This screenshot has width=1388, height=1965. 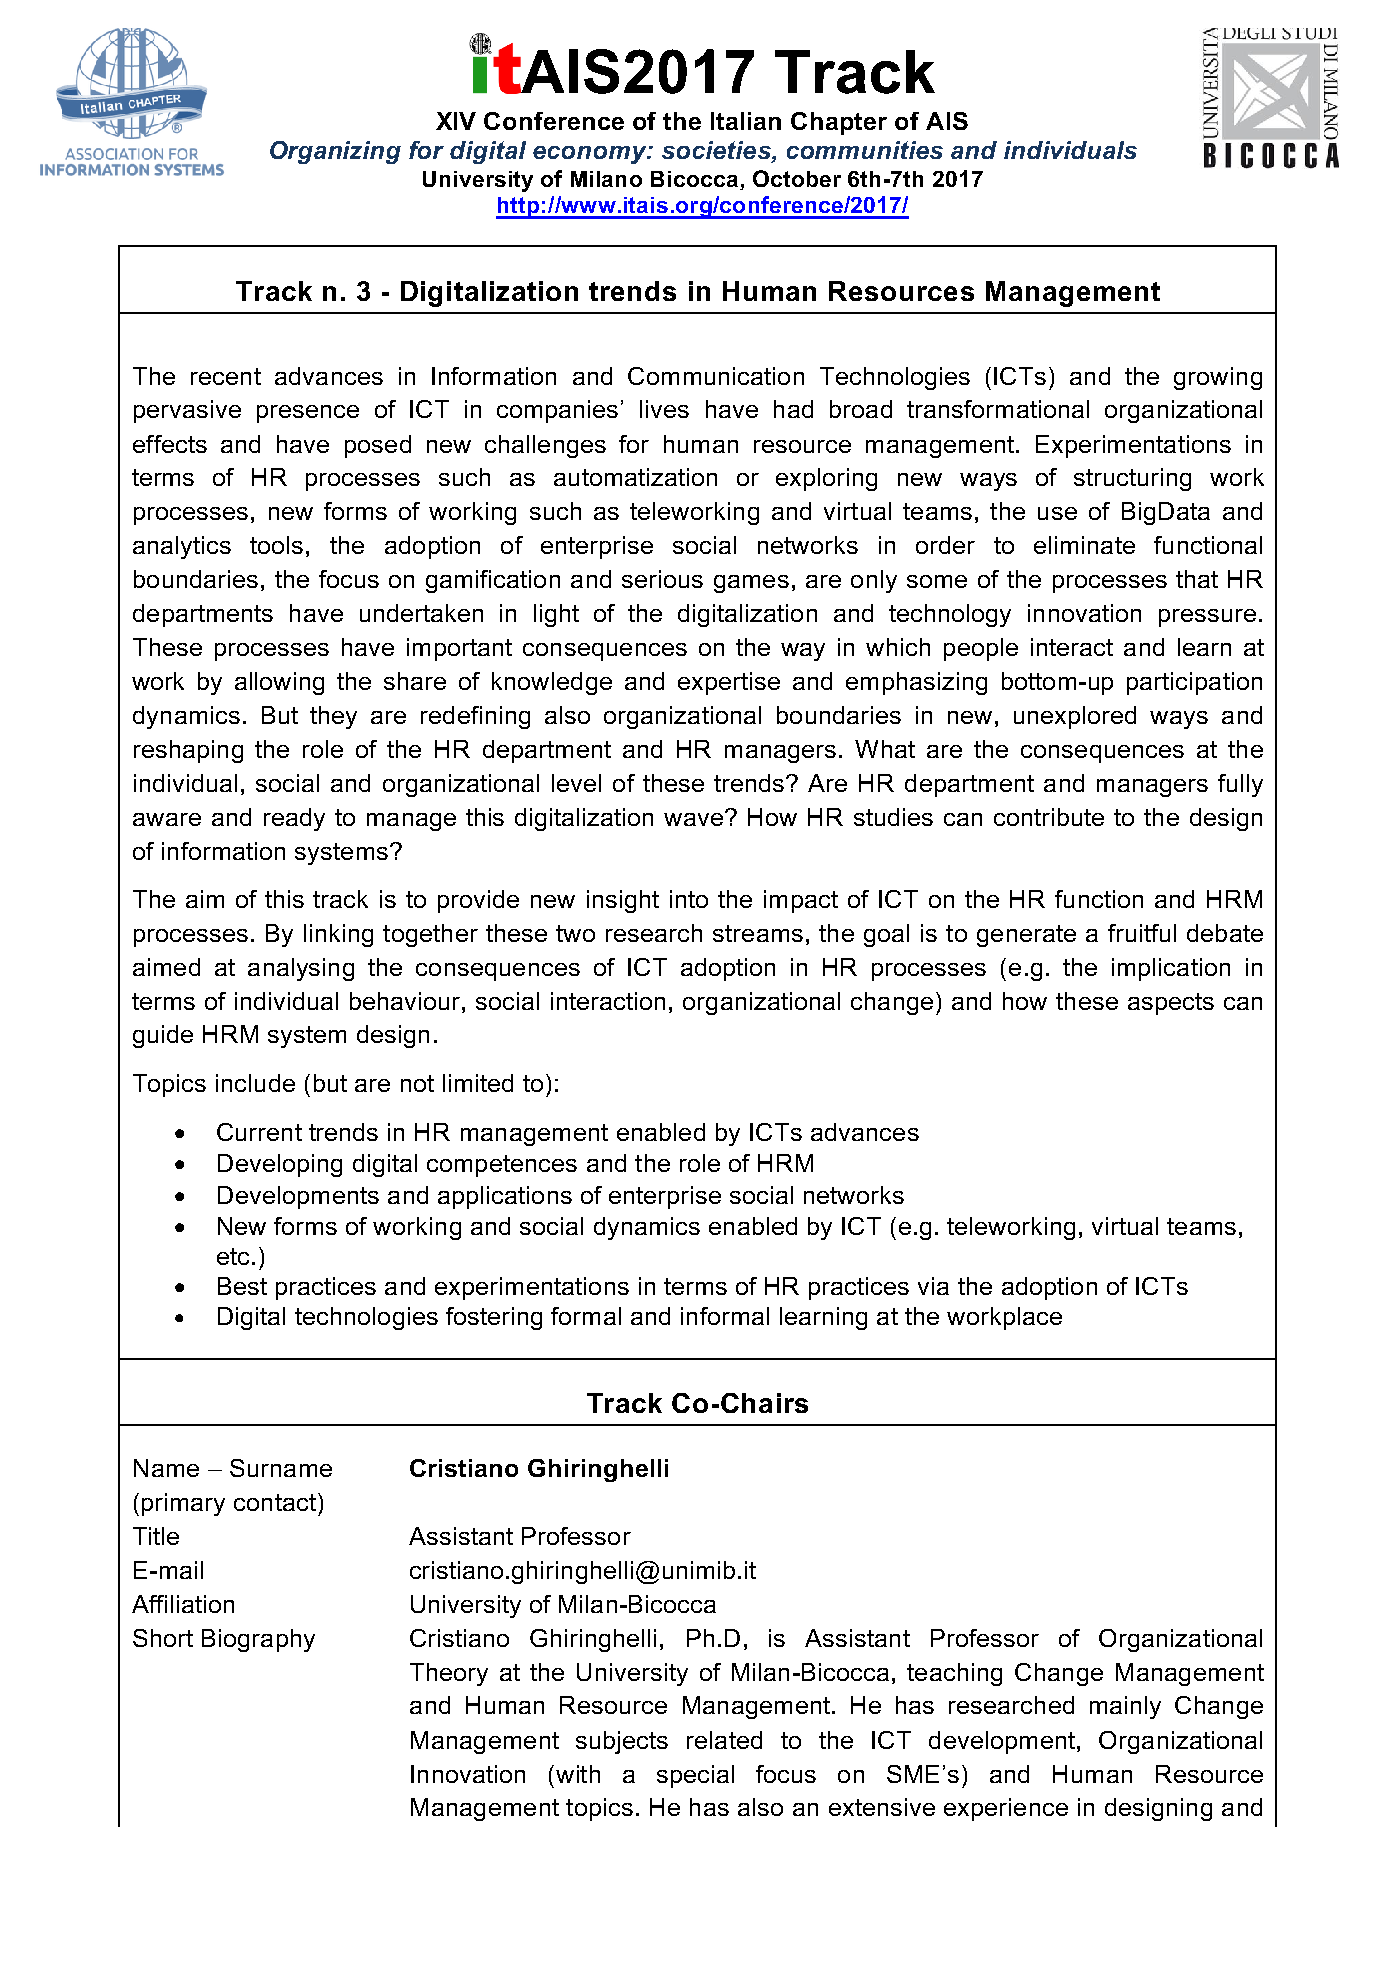 What do you see at coordinates (335, 152) in the screenshot?
I see `Organizing` at bounding box center [335, 152].
